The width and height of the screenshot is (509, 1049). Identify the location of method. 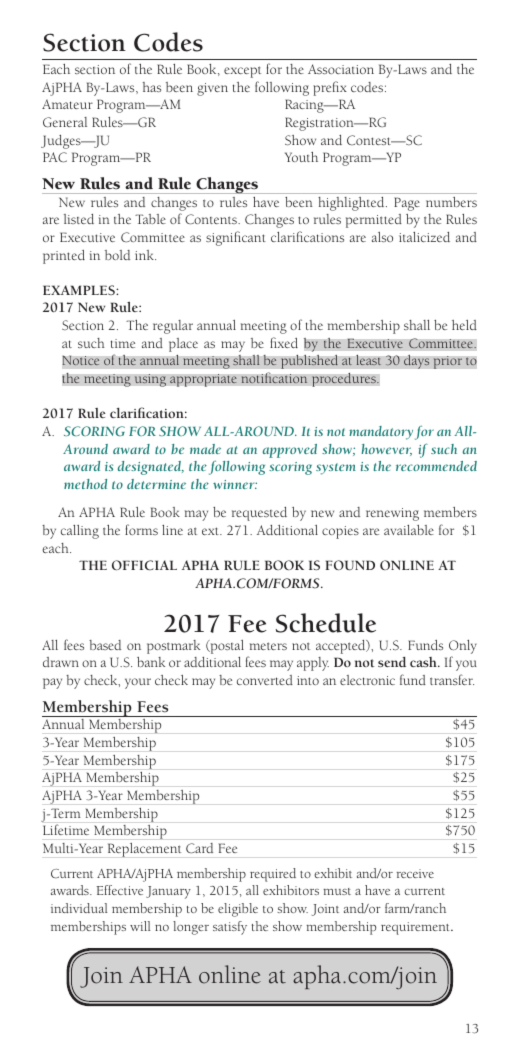
(85, 484).
